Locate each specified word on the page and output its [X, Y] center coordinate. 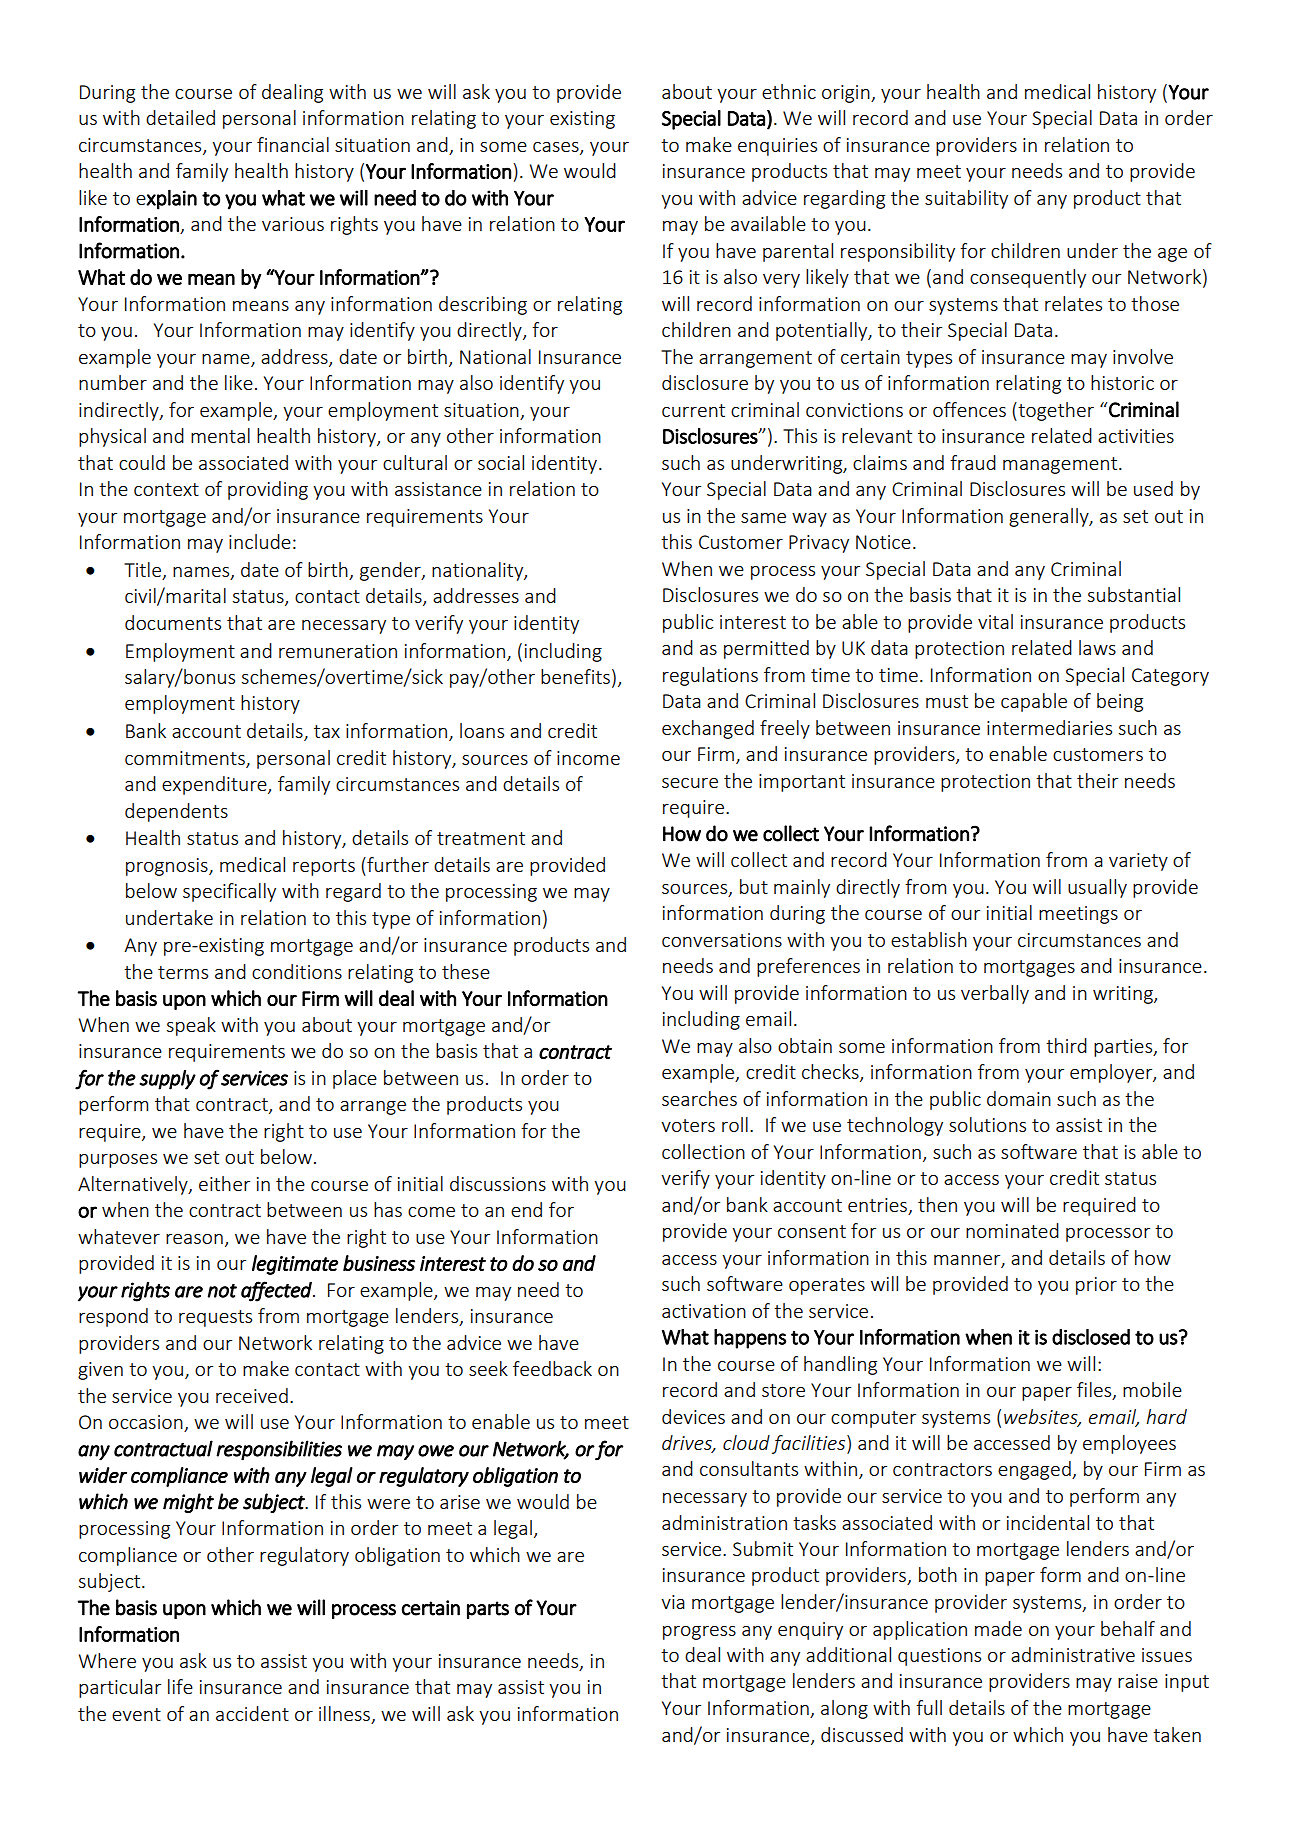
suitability [966, 199]
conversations [722, 940]
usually [1097, 888]
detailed [180, 117]
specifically [229, 892]
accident [252, 1713]
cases [557, 148]
